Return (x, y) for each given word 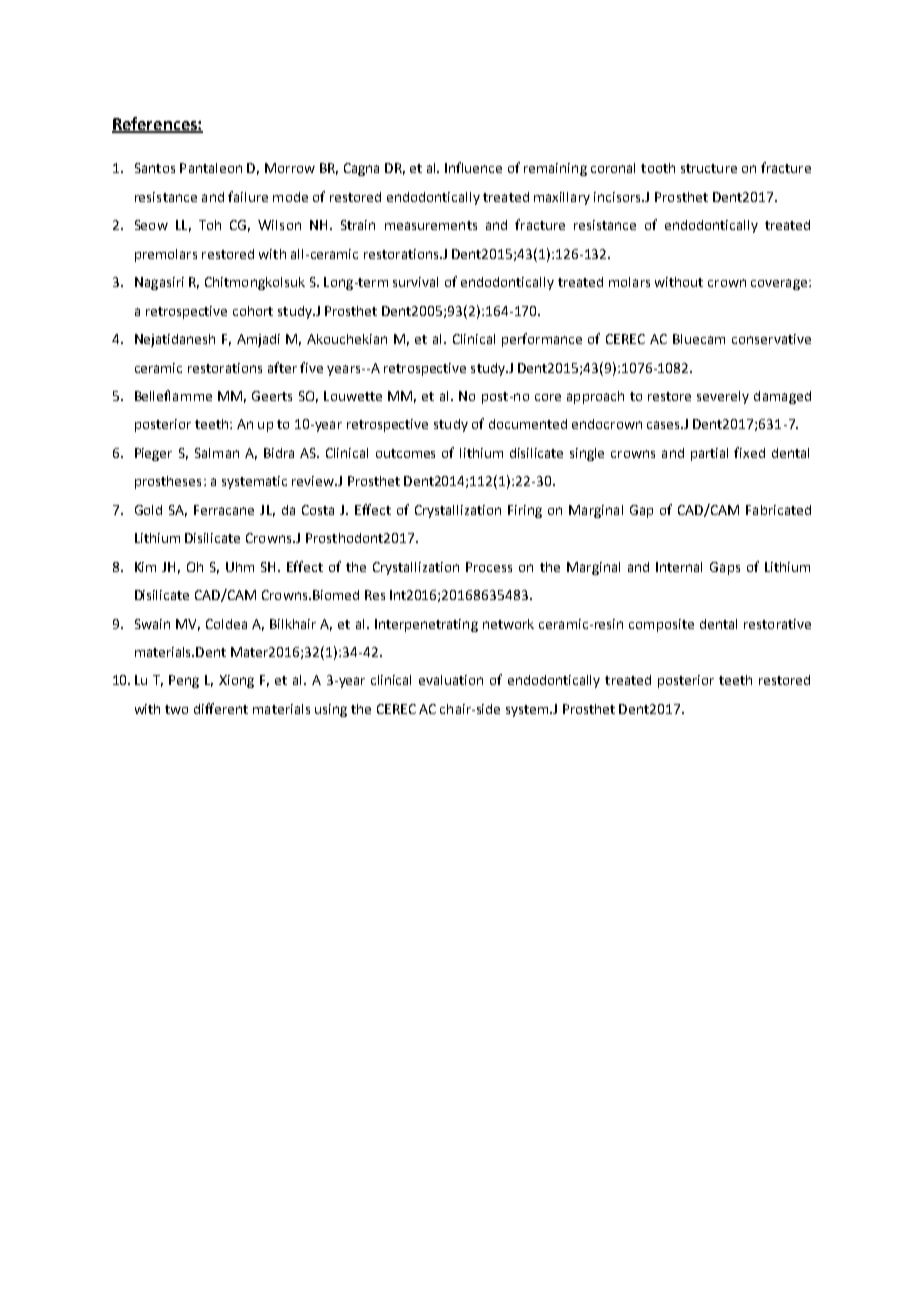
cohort (253, 311)
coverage (779, 284)
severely (723, 397)
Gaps (725, 568)
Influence (473, 167)
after (282, 367)
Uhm (240, 567)
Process (489, 567)
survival (415, 282)
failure (248, 196)
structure (709, 168)
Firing (525, 511)
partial (709, 454)
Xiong (236, 681)
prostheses (168, 482)
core (548, 397)
